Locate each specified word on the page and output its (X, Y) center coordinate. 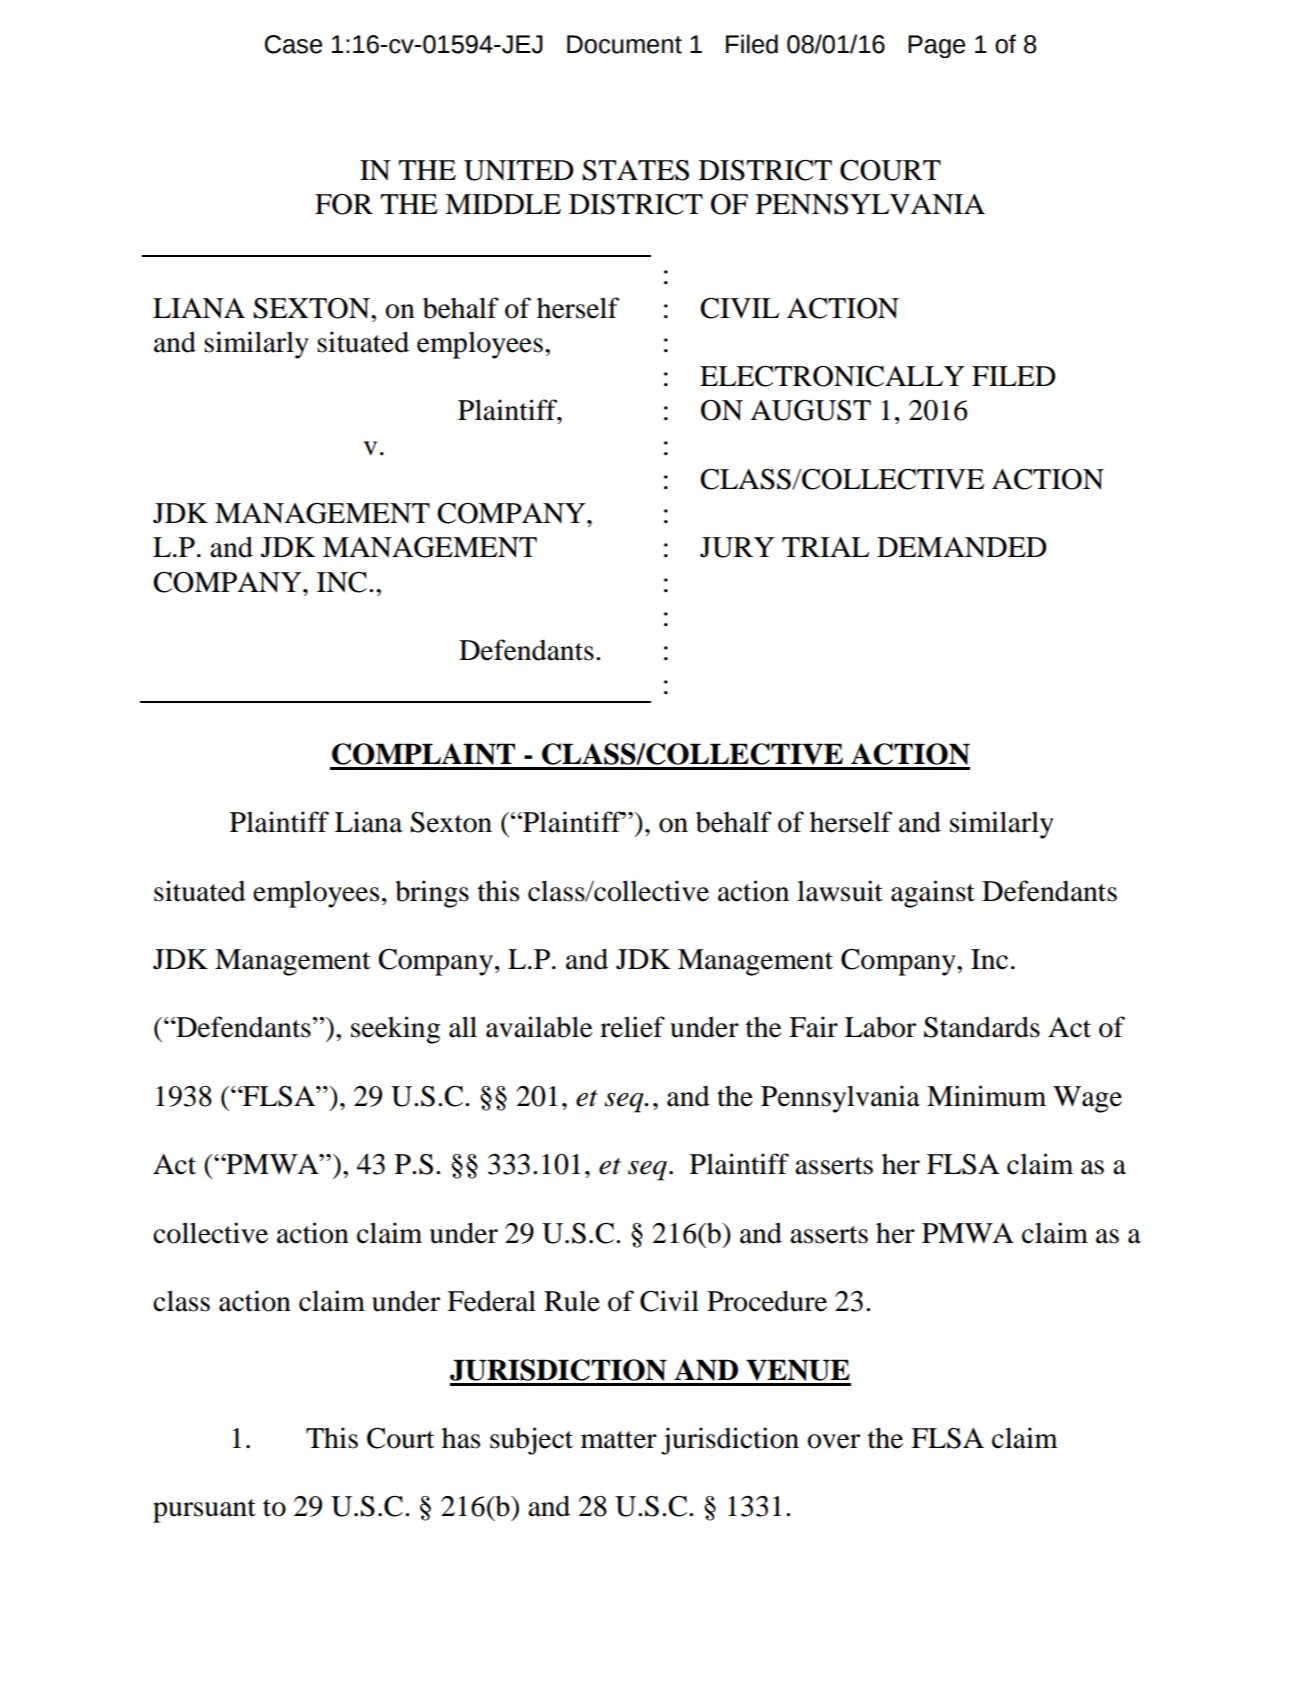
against (933, 894)
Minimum (986, 1096)
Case (293, 44)
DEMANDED (962, 547)
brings (432, 894)
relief (632, 1027)
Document (624, 44)
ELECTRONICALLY (832, 376)
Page (936, 47)
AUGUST (810, 410)
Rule (572, 1301)
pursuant (204, 1511)
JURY (737, 547)
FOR (344, 204)
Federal (491, 1301)
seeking (395, 1030)
